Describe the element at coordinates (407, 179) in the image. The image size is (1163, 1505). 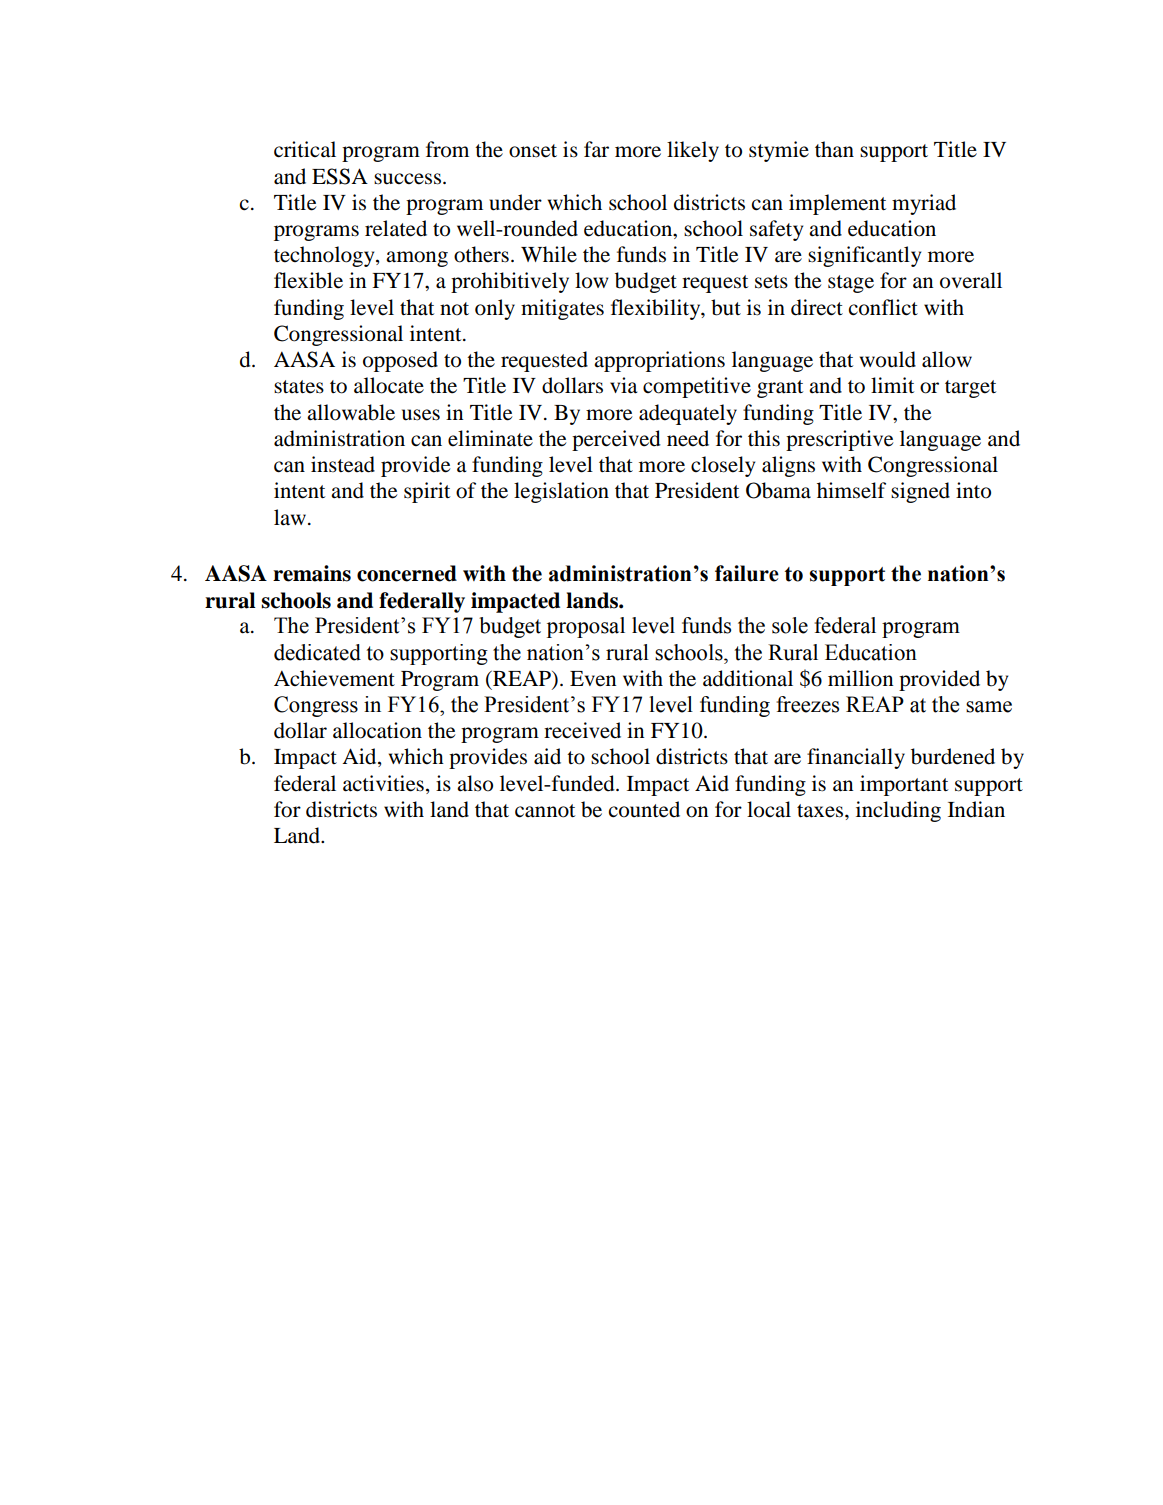
I see `success` at that location.
